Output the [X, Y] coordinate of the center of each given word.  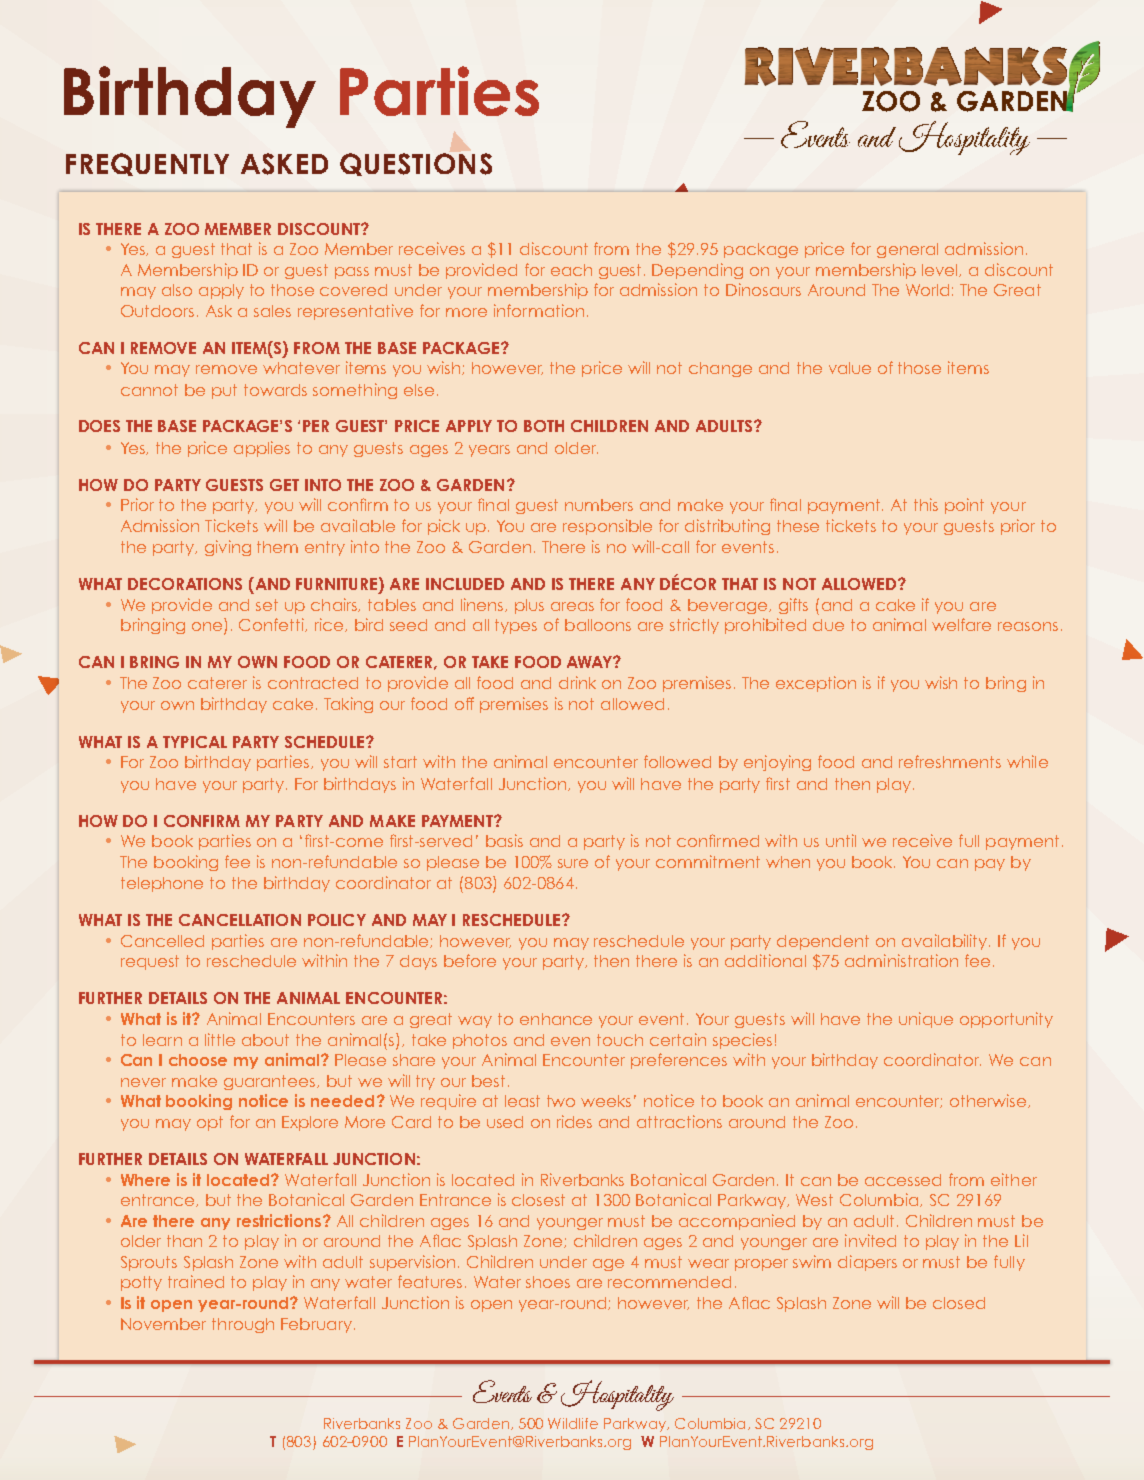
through [243, 1325]
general [907, 250]
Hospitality [617, 1395]
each [571, 270]
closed [959, 1303]
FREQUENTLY [147, 164]
